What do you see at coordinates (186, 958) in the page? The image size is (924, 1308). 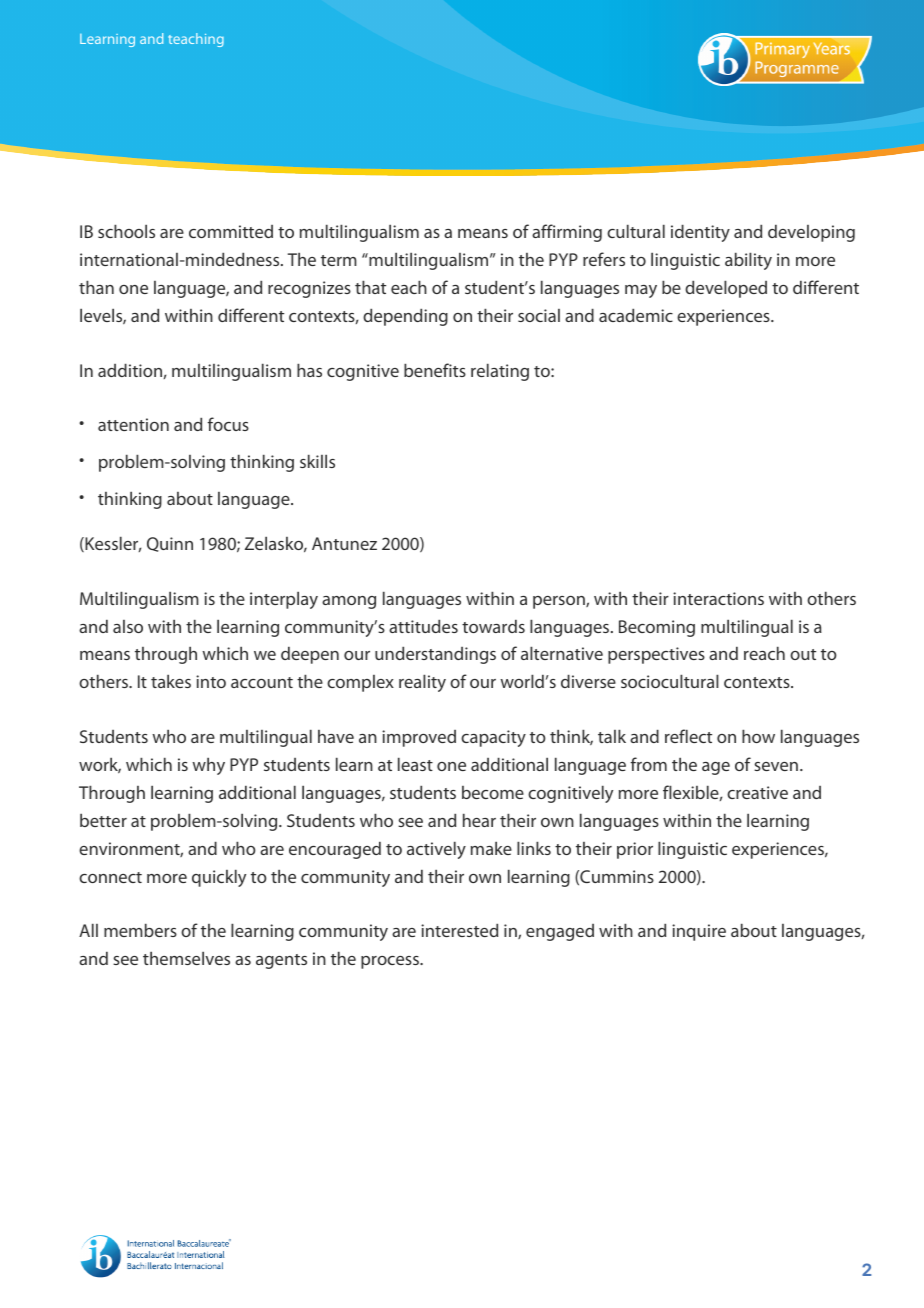 I see `themselves` at bounding box center [186, 958].
